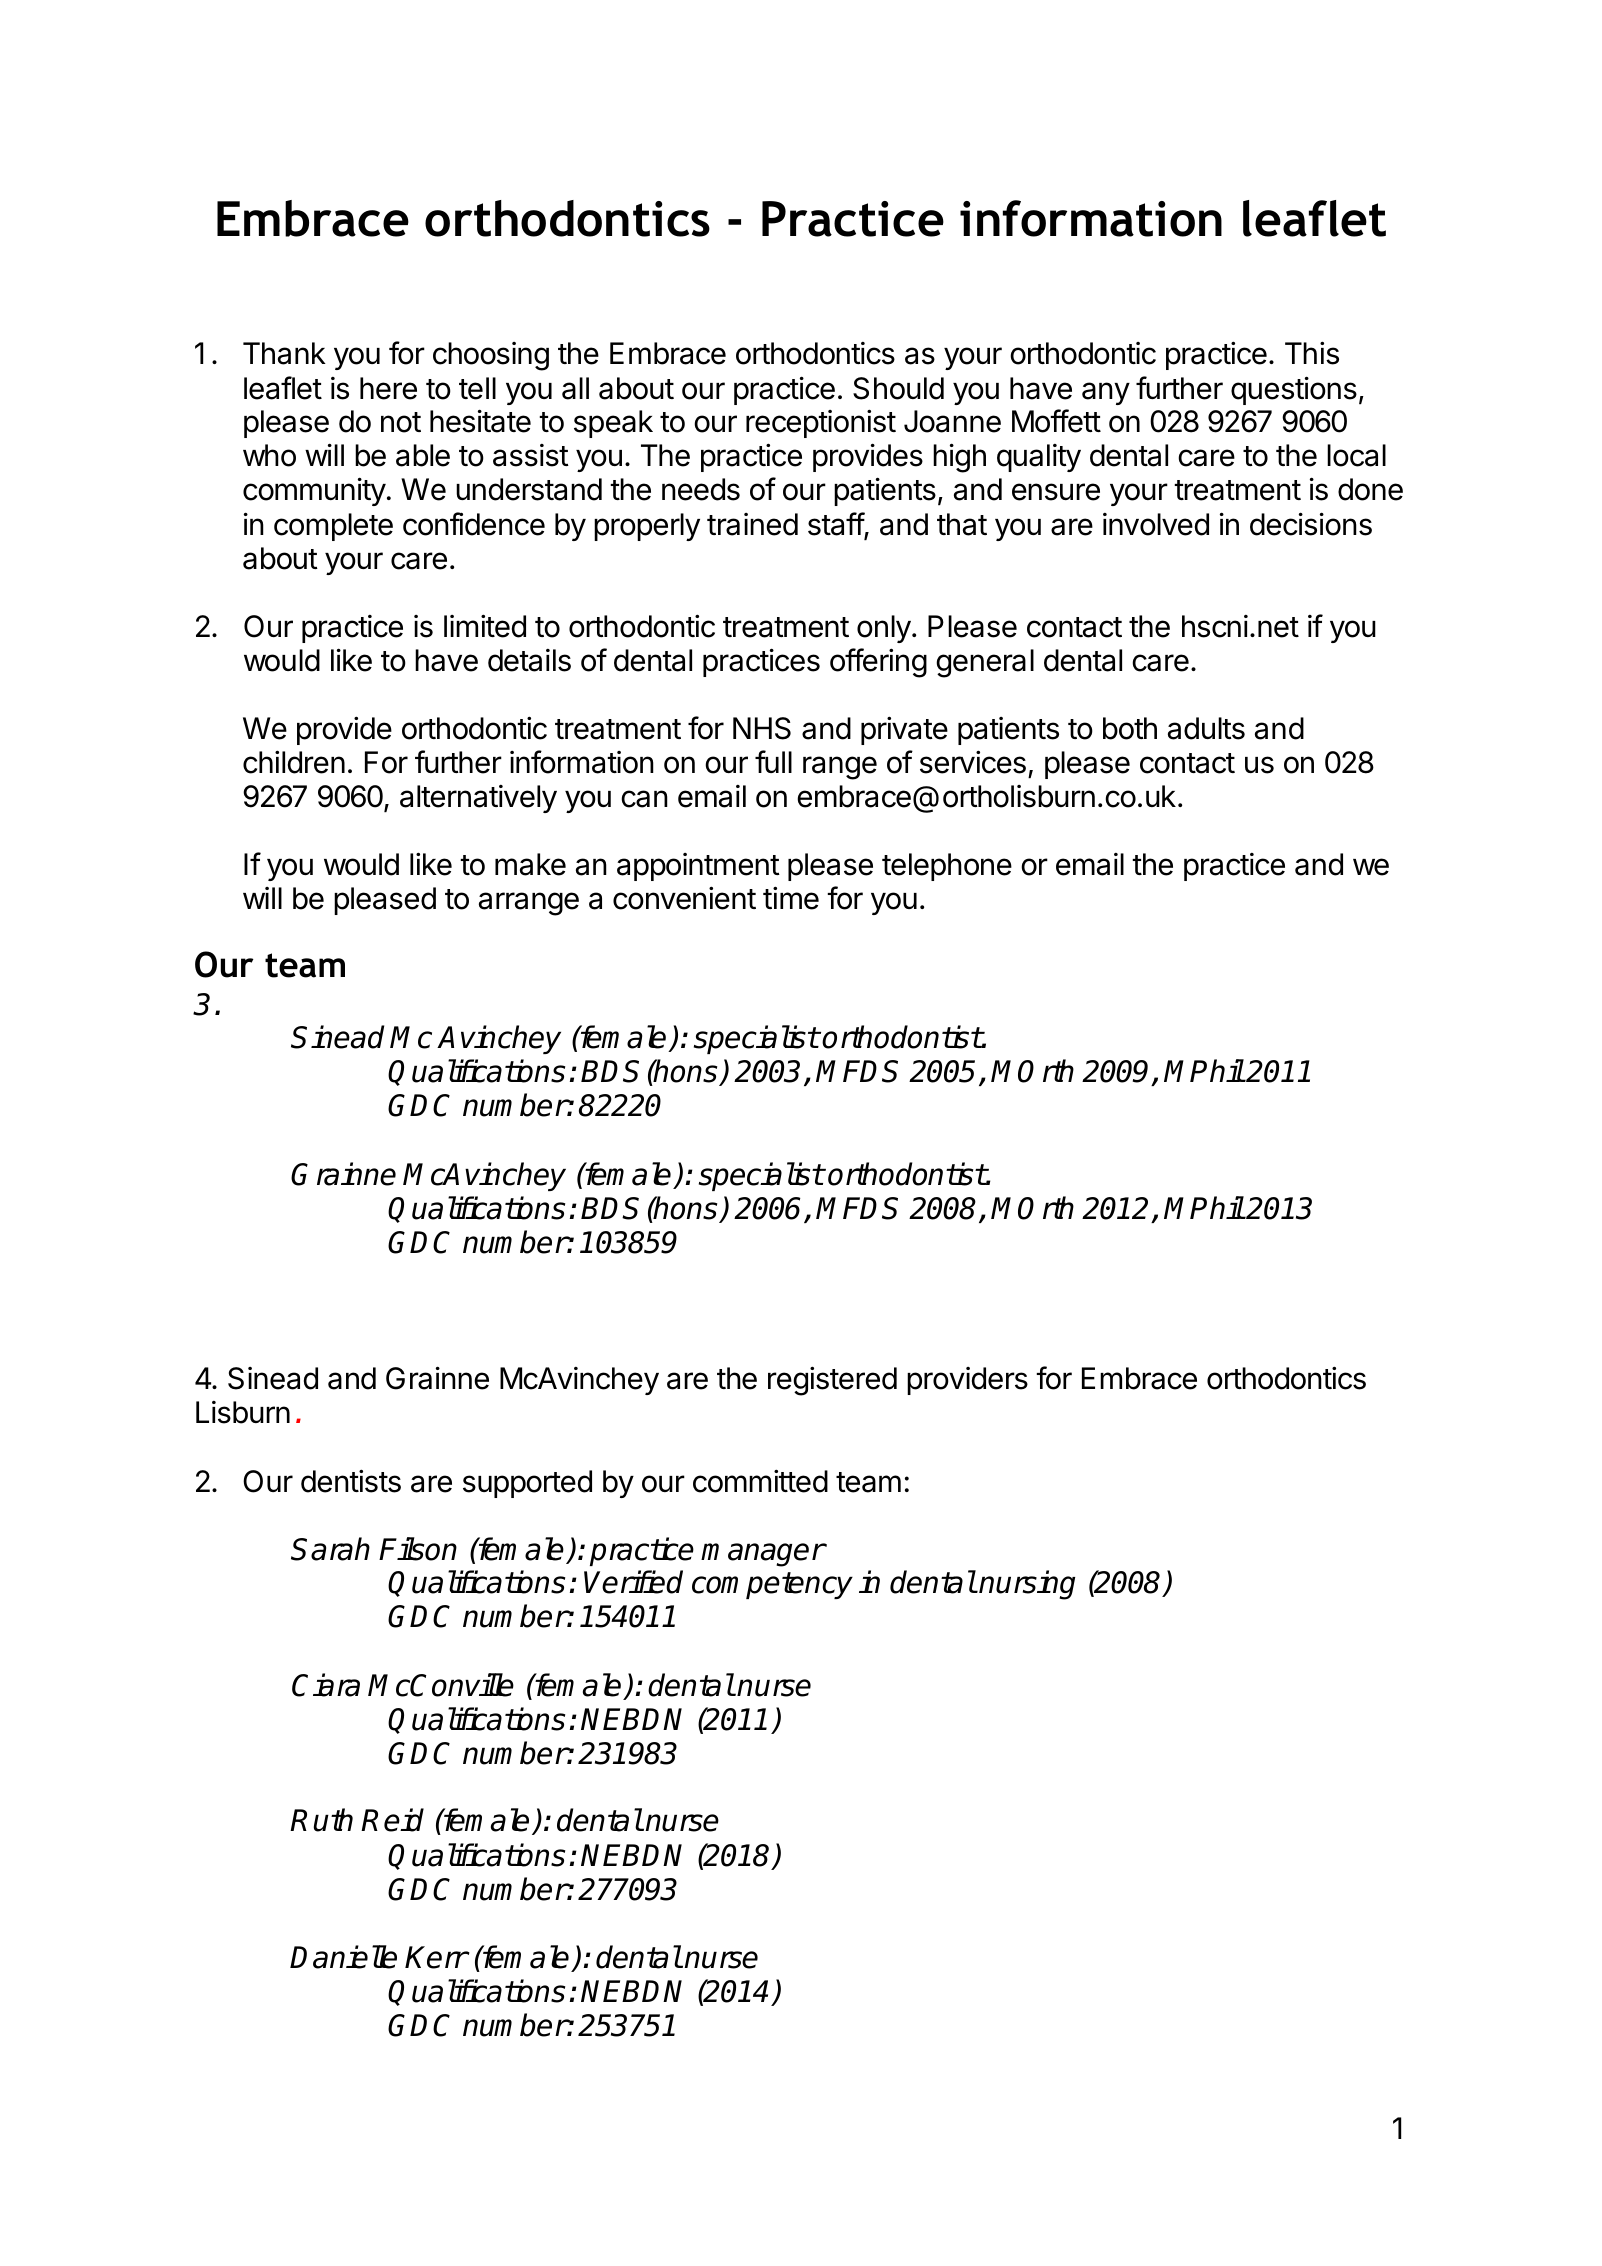 Image resolution: width=1602 pixels, height=2266 pixels. Describe the element at coordinates (530, 864) in the page. I see `make` at that location.
